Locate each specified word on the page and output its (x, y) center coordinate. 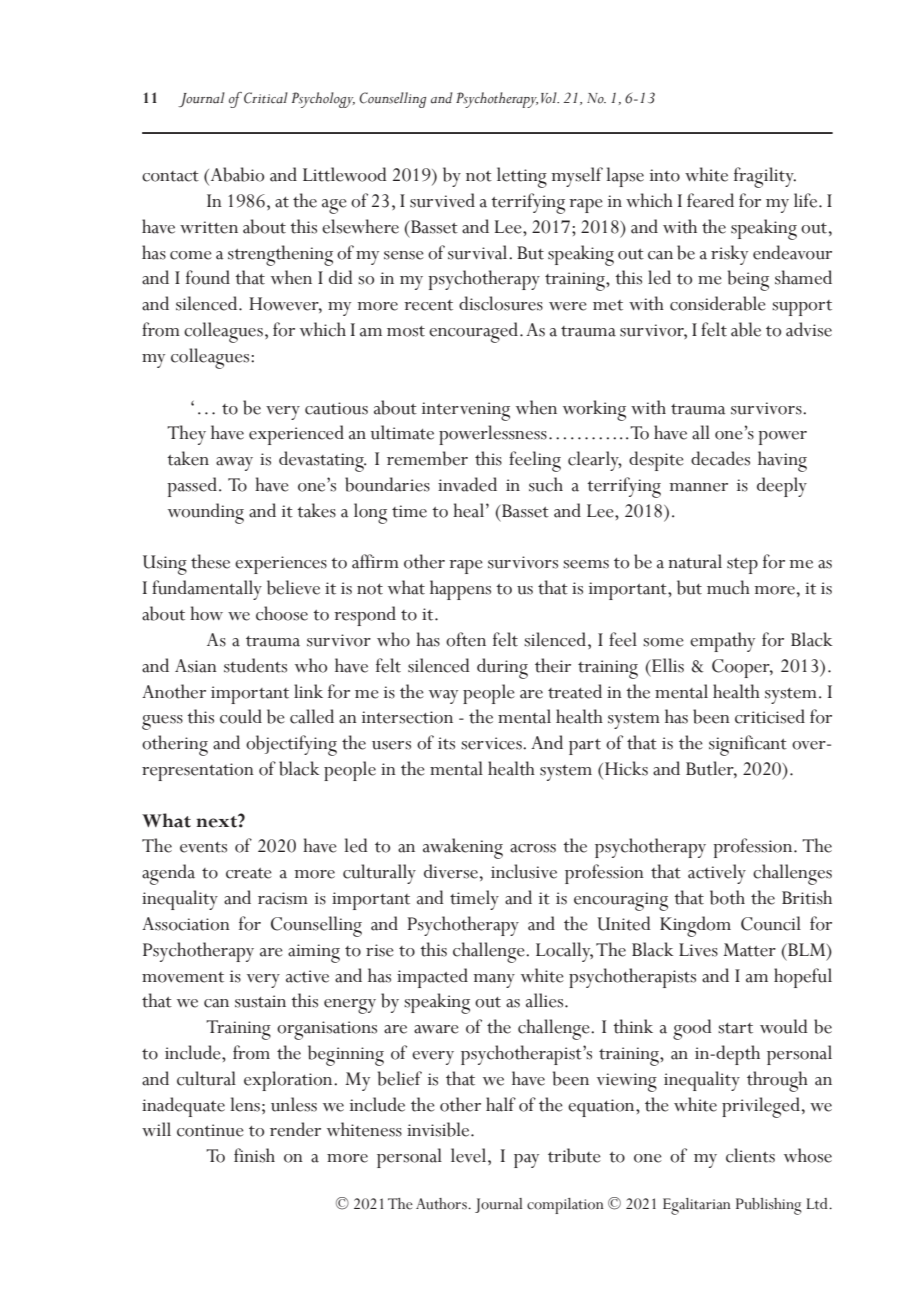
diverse (451, 871)
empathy (722, 642)
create (249, 873)
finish (254, 1155)
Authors (442, 1204)
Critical (266, 98)
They (186, 435)
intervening (466, 411)
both (727, 897)
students (255, 665)
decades (720, 458)
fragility (765, 177)
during (502, 668)
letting (522, 177)
